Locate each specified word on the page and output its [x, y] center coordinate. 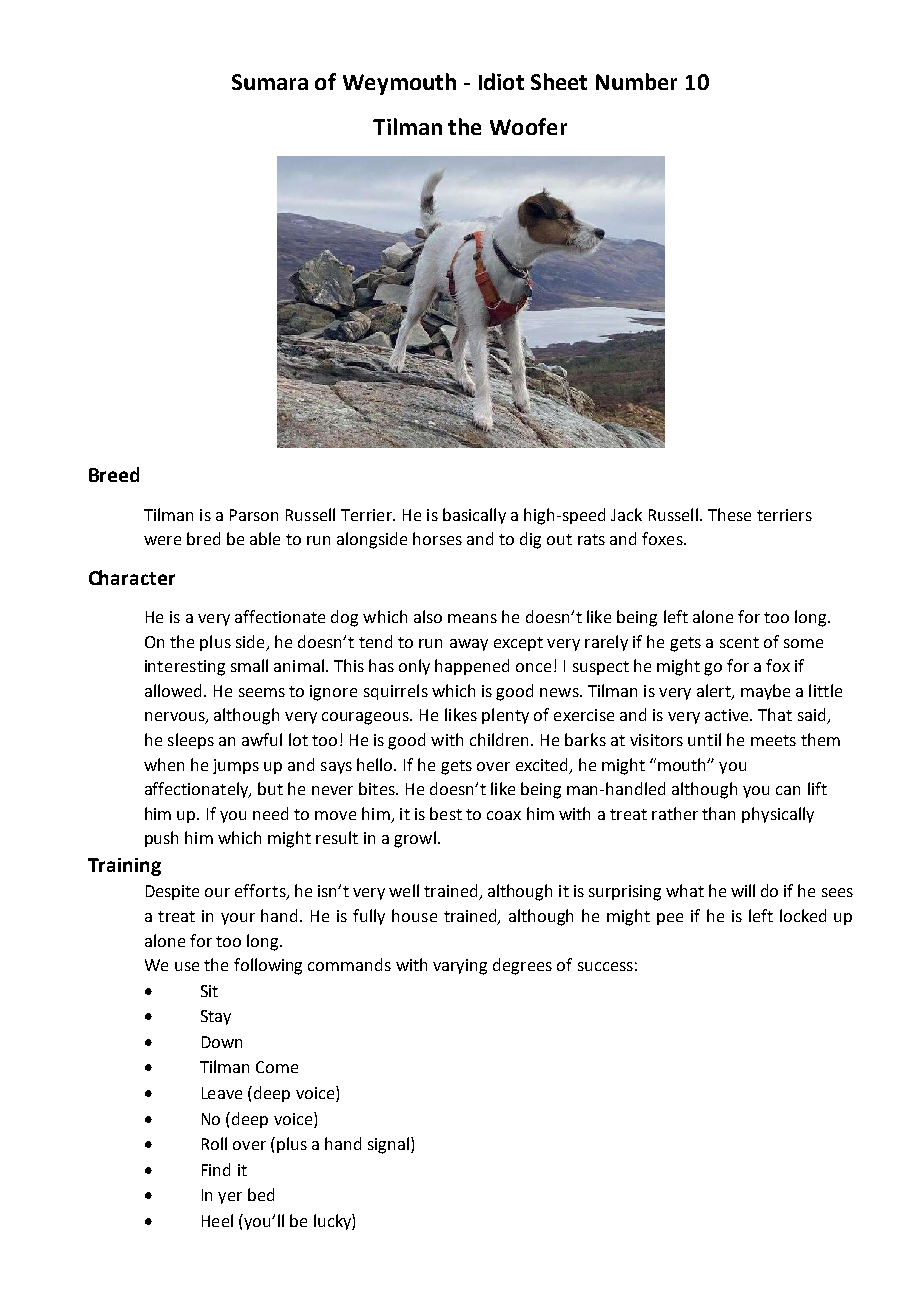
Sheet [559, 81]
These [729, 514]
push [161, 839]
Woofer [528, 126]
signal [390, 1145]
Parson [254, 515]
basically [474, 516]
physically [778, 815]
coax [504, 815]
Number [636, 81]
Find [216, 1169]
